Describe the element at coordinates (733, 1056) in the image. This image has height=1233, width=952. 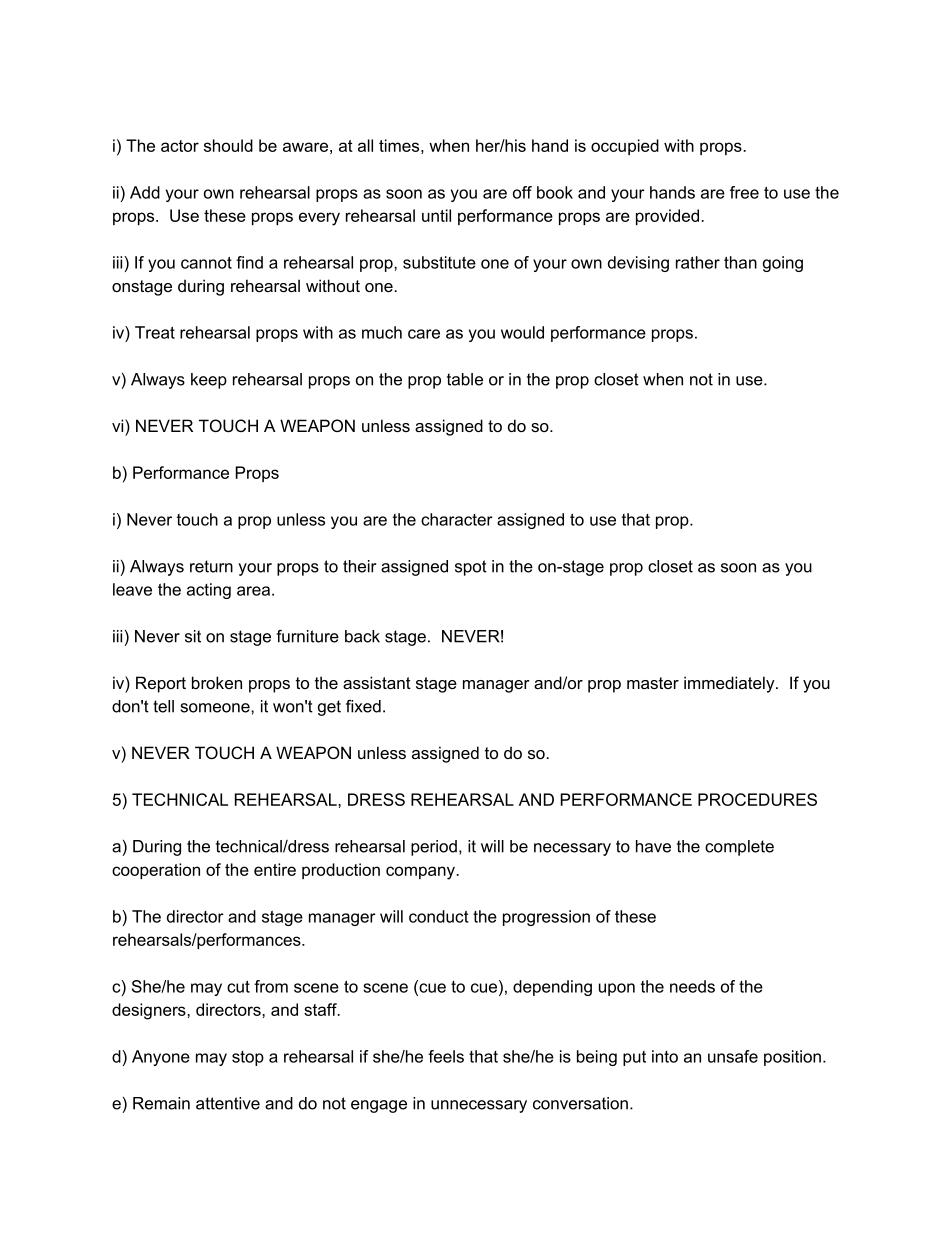
I see `unsafe` at that location.
